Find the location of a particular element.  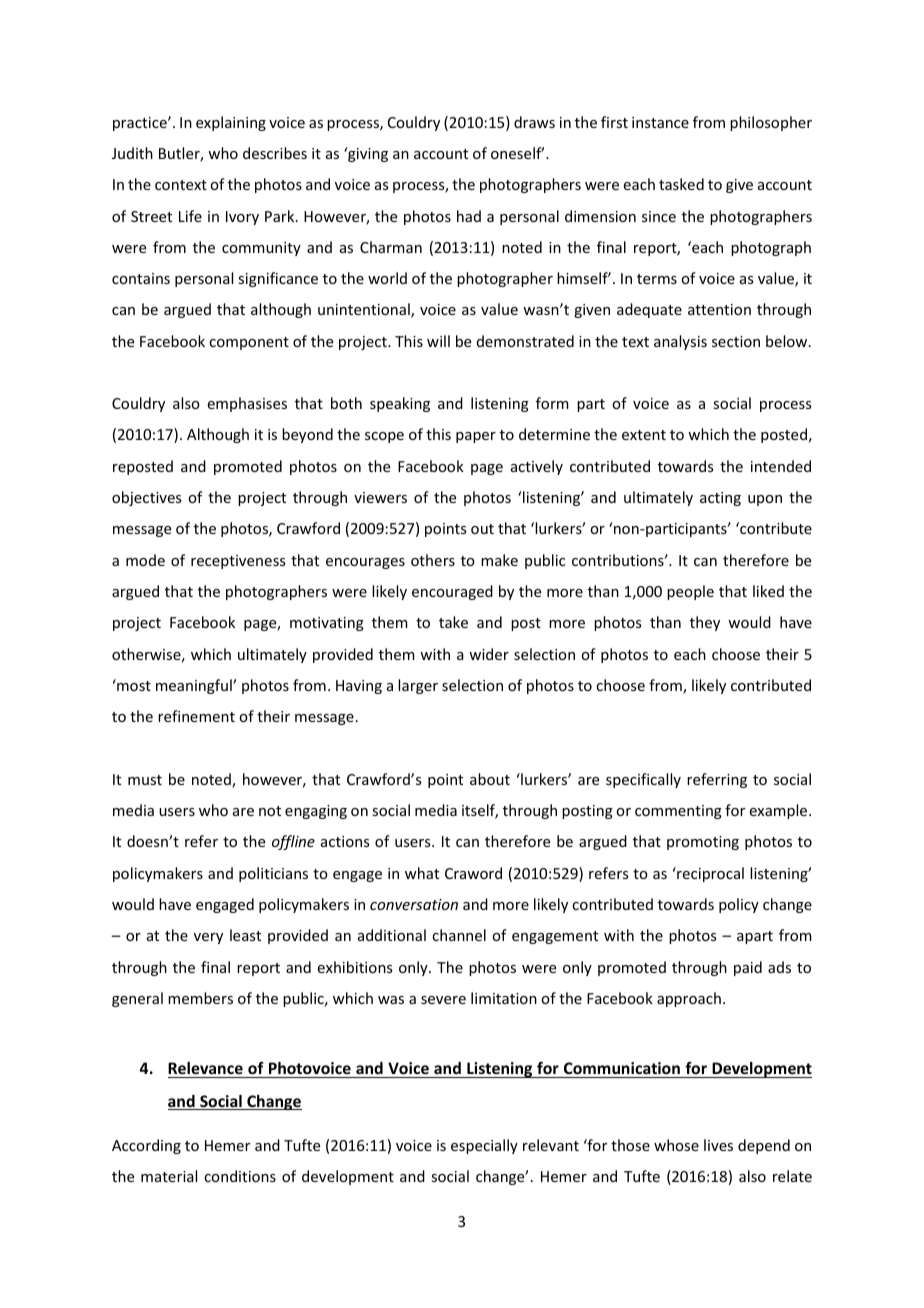

paper is located at coordinates (476, 437).
